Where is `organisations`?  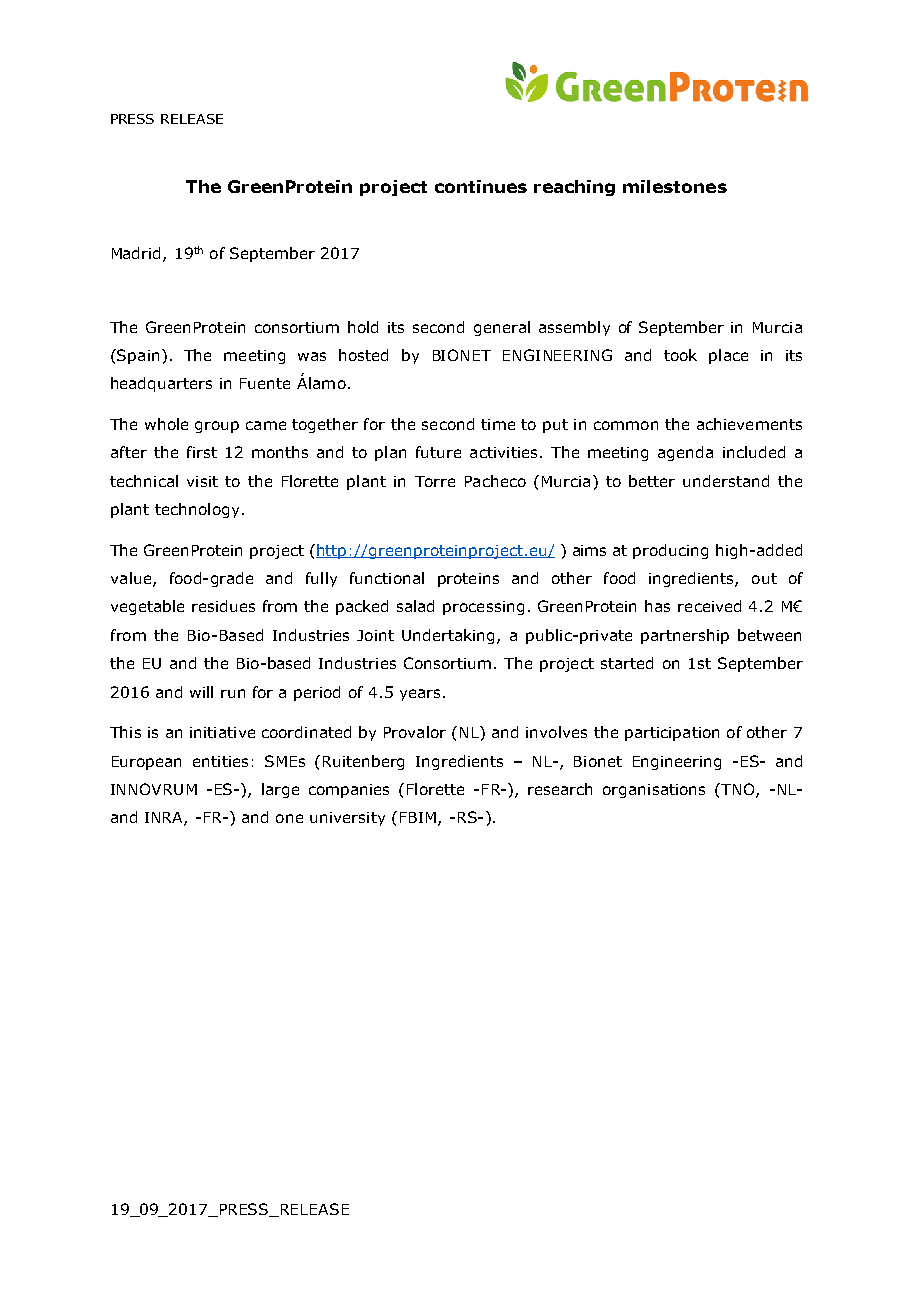 organisations is located at coordinates (654, 791).
